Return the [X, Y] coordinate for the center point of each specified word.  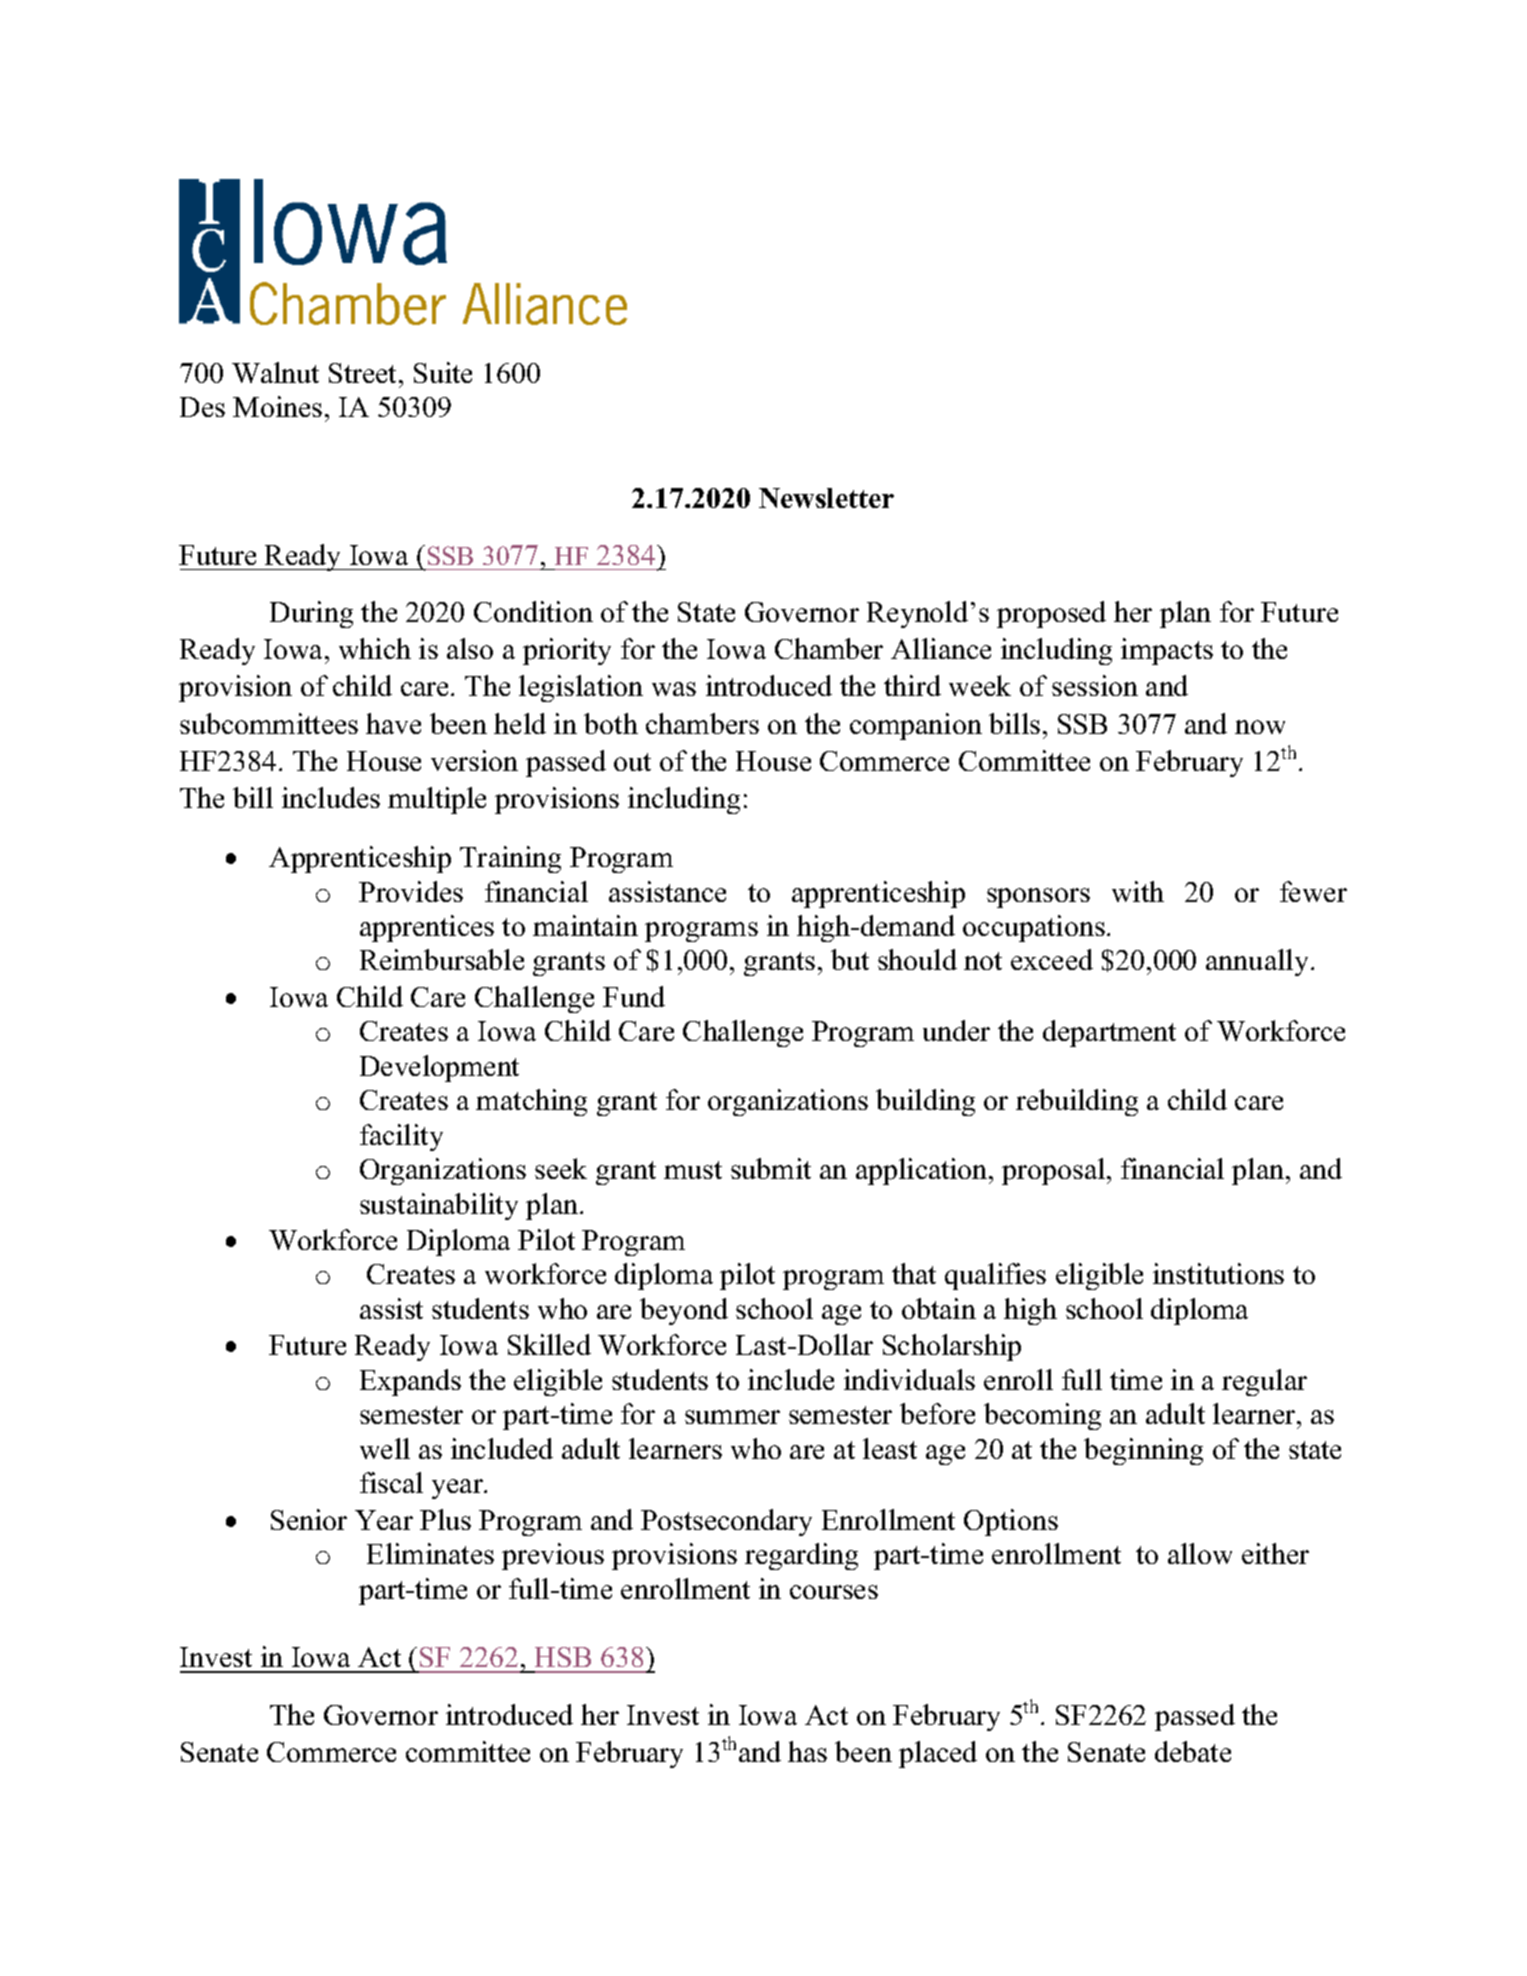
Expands [410, 1382]
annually [1257, 962]
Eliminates [430, 1553]
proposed [1051, 614]
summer [732, 1417]
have [393, 723]
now [1260, 727]
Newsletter [826, 498]
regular [1264, 1382]
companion [916, 726]
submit [771, 1168]
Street [364, 373]
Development [439, 1068]
